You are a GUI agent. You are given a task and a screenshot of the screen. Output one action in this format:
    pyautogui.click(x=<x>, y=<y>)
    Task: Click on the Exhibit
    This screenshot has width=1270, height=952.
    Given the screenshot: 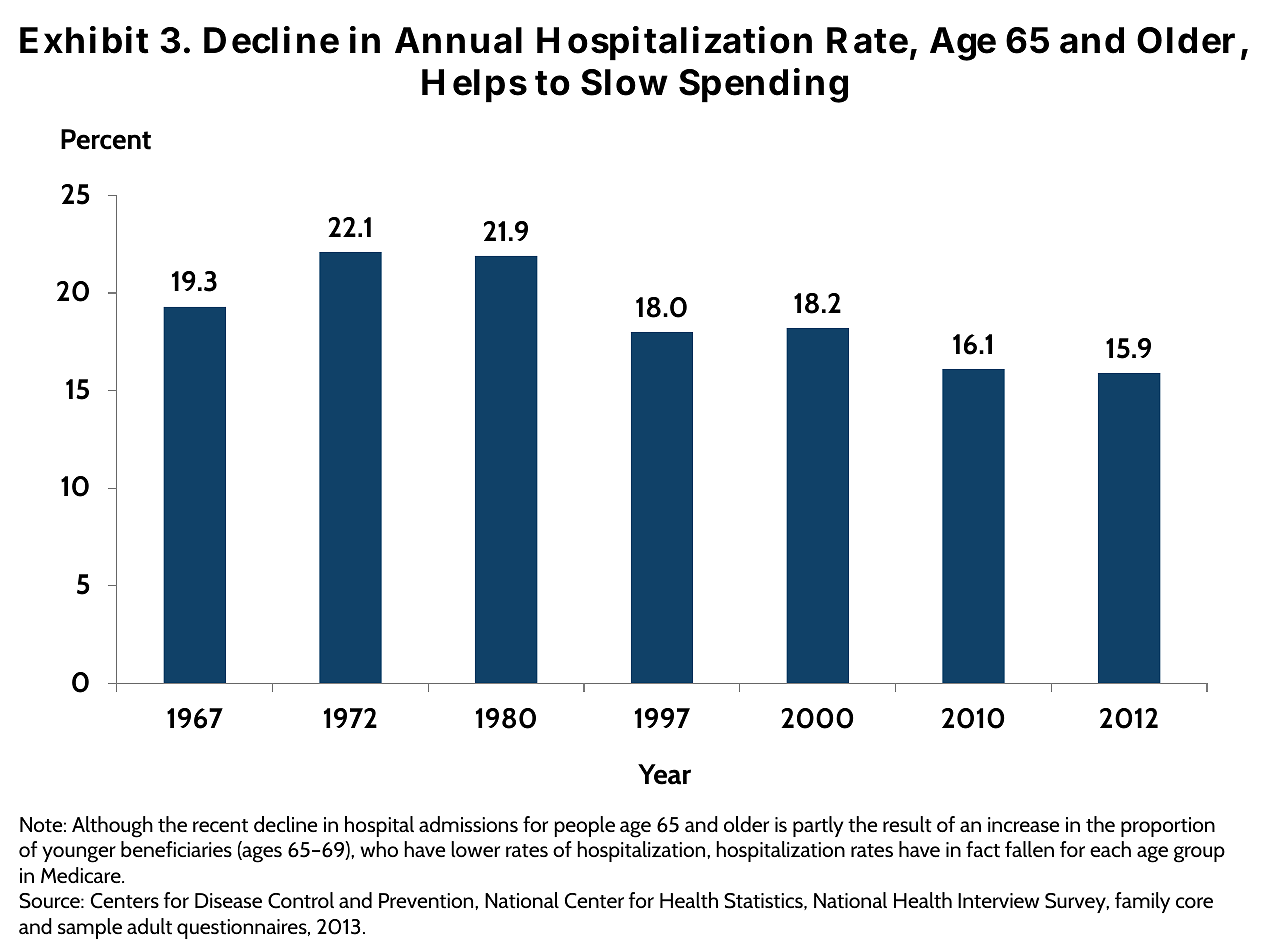 What is the action you would take?
    pyautogui.click(x=84, y=40)
